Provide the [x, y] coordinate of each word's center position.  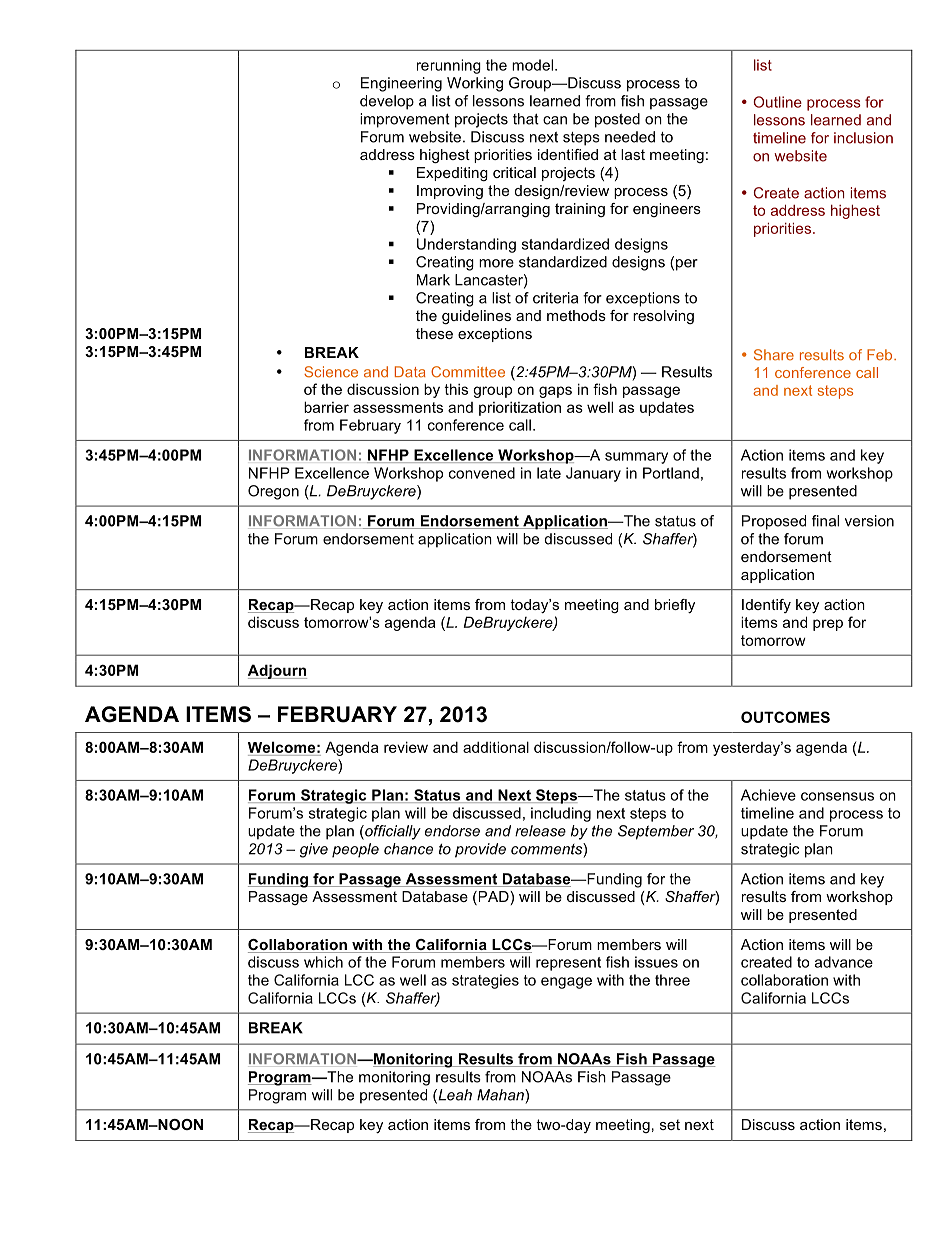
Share [774, 355]
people [355, 850]
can [555, 120]
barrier [326, 407]
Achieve [768, 795]
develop [387, 102]
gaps [555, 392]
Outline [777, 102]
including [561, 814]
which [323, 962]
